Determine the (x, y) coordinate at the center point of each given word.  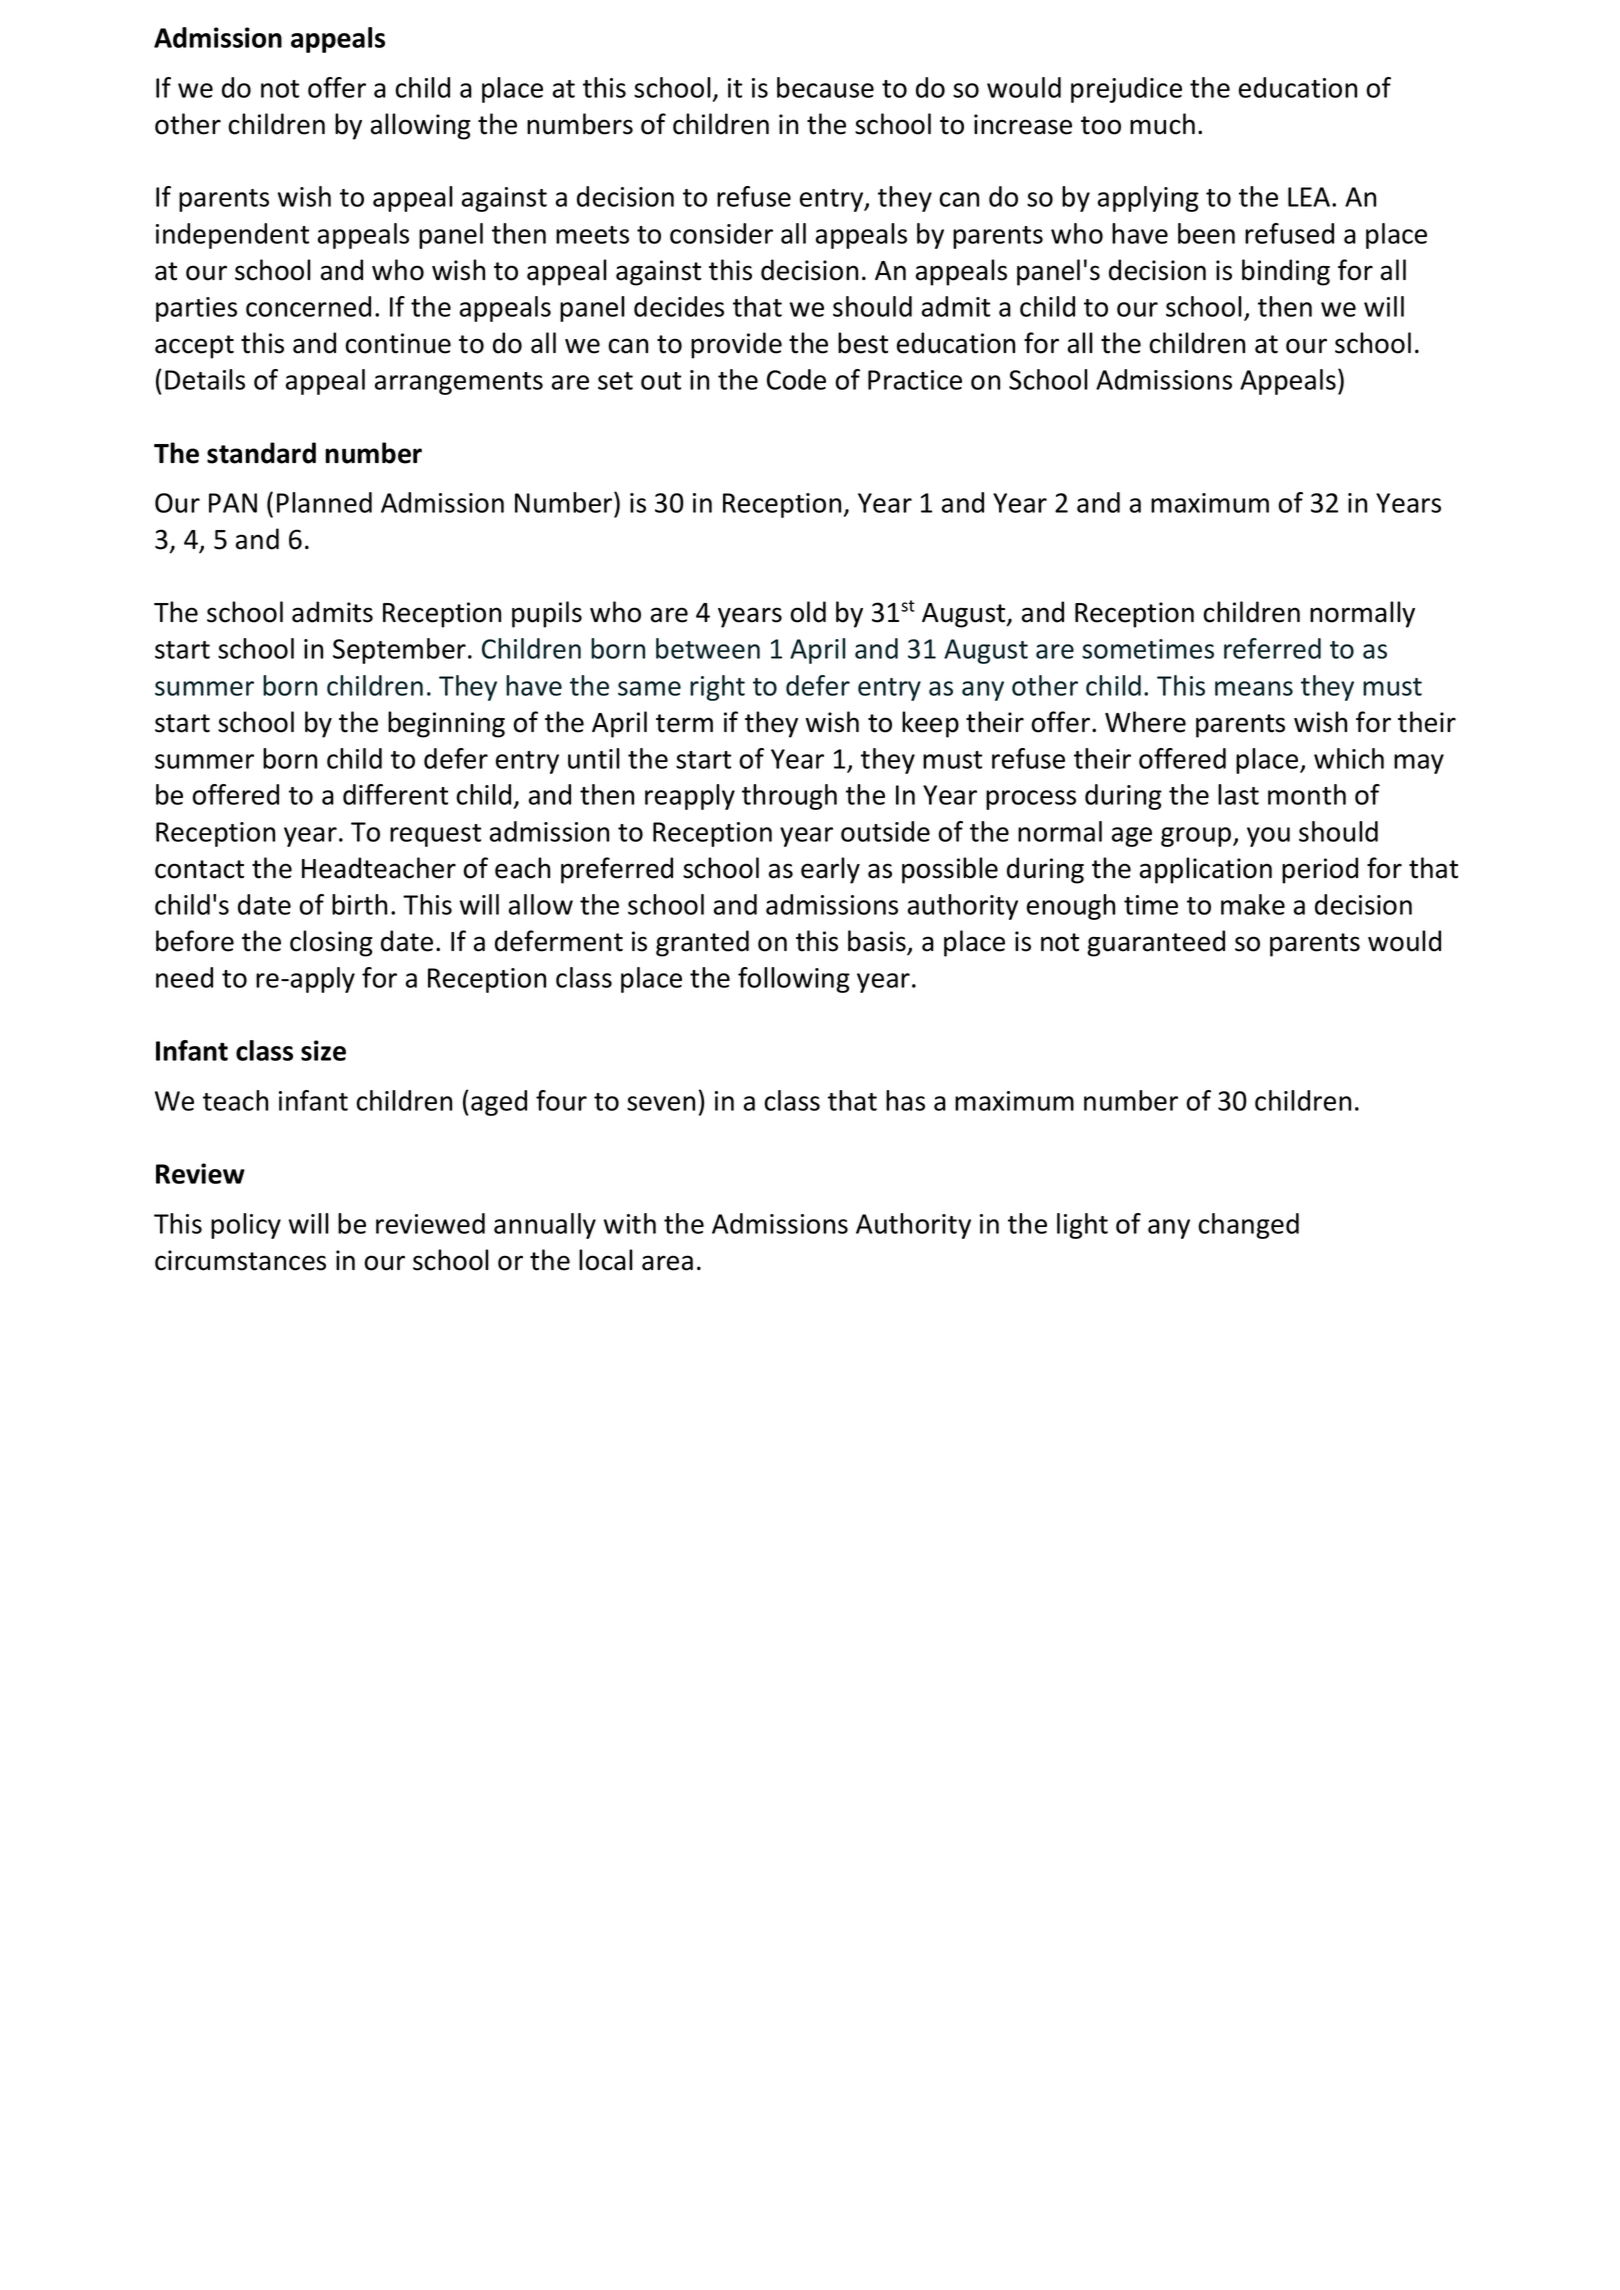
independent (232, 236)
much (1162, 124)
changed (1248, 1226)
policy (246, 1226)
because (825, 87)
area (667, 1263)
